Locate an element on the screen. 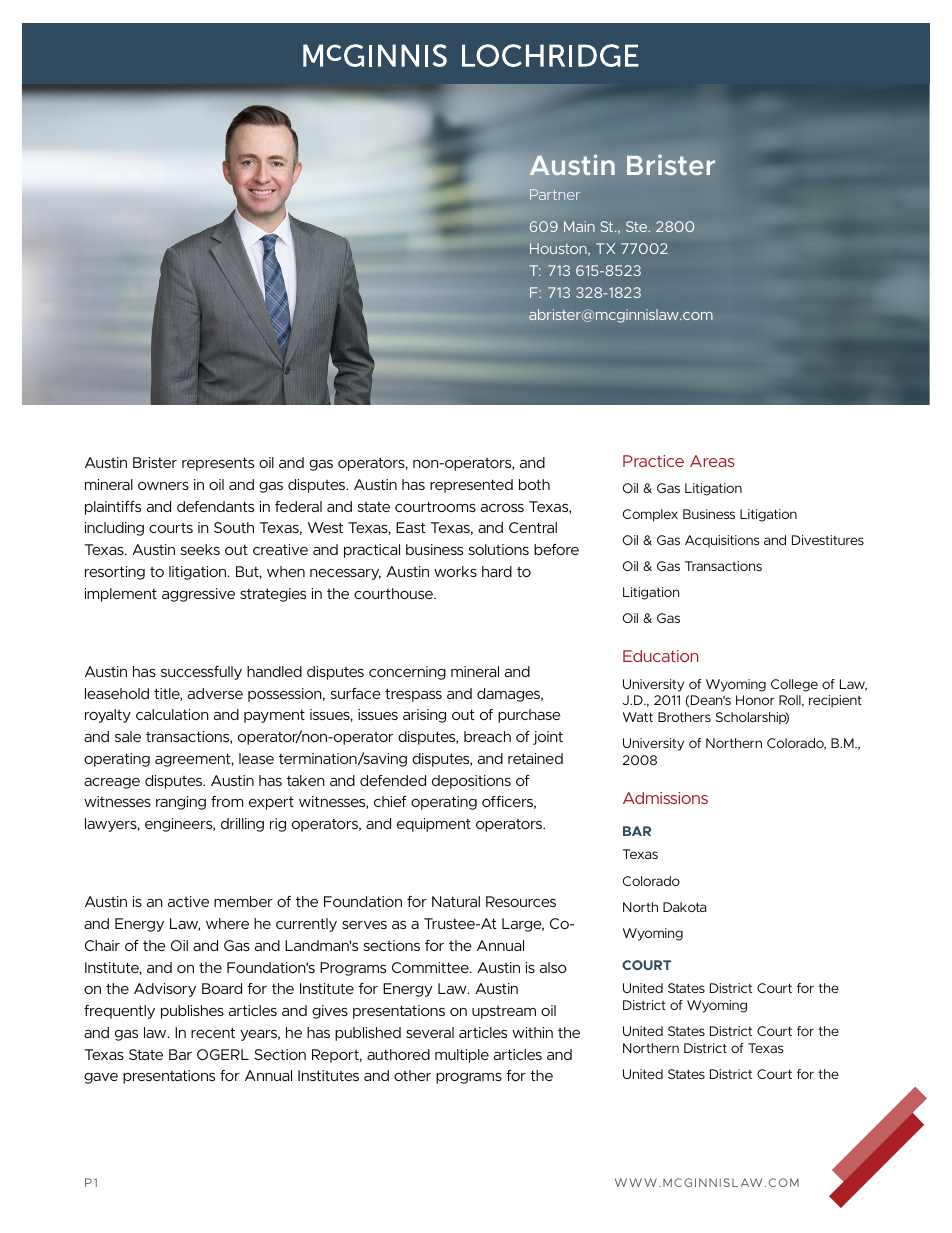 This screenshot has width=952, height=1233. Areas is located at coordinates (712, 461).
